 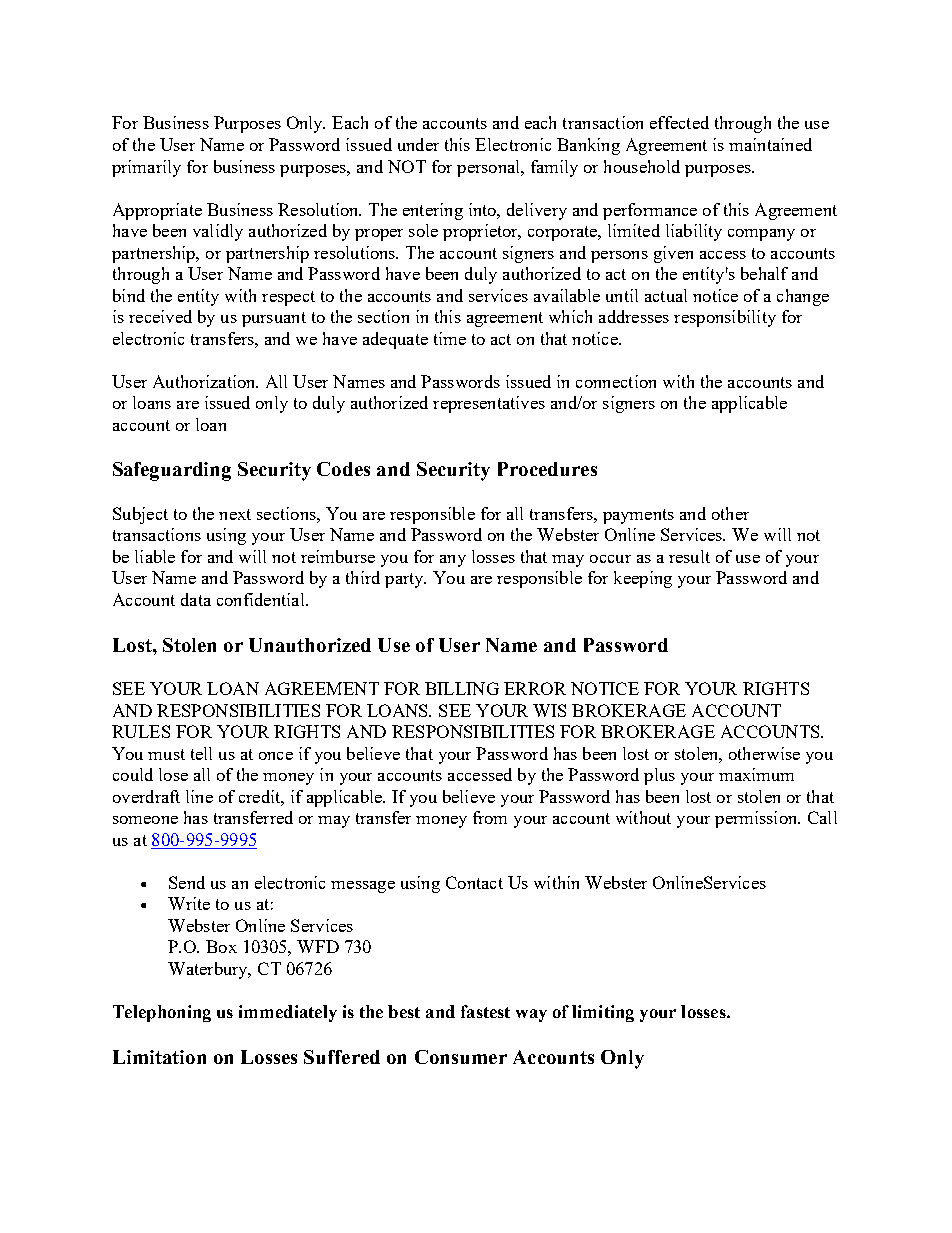 I want to click on personal, so click(x=490, y=168).
